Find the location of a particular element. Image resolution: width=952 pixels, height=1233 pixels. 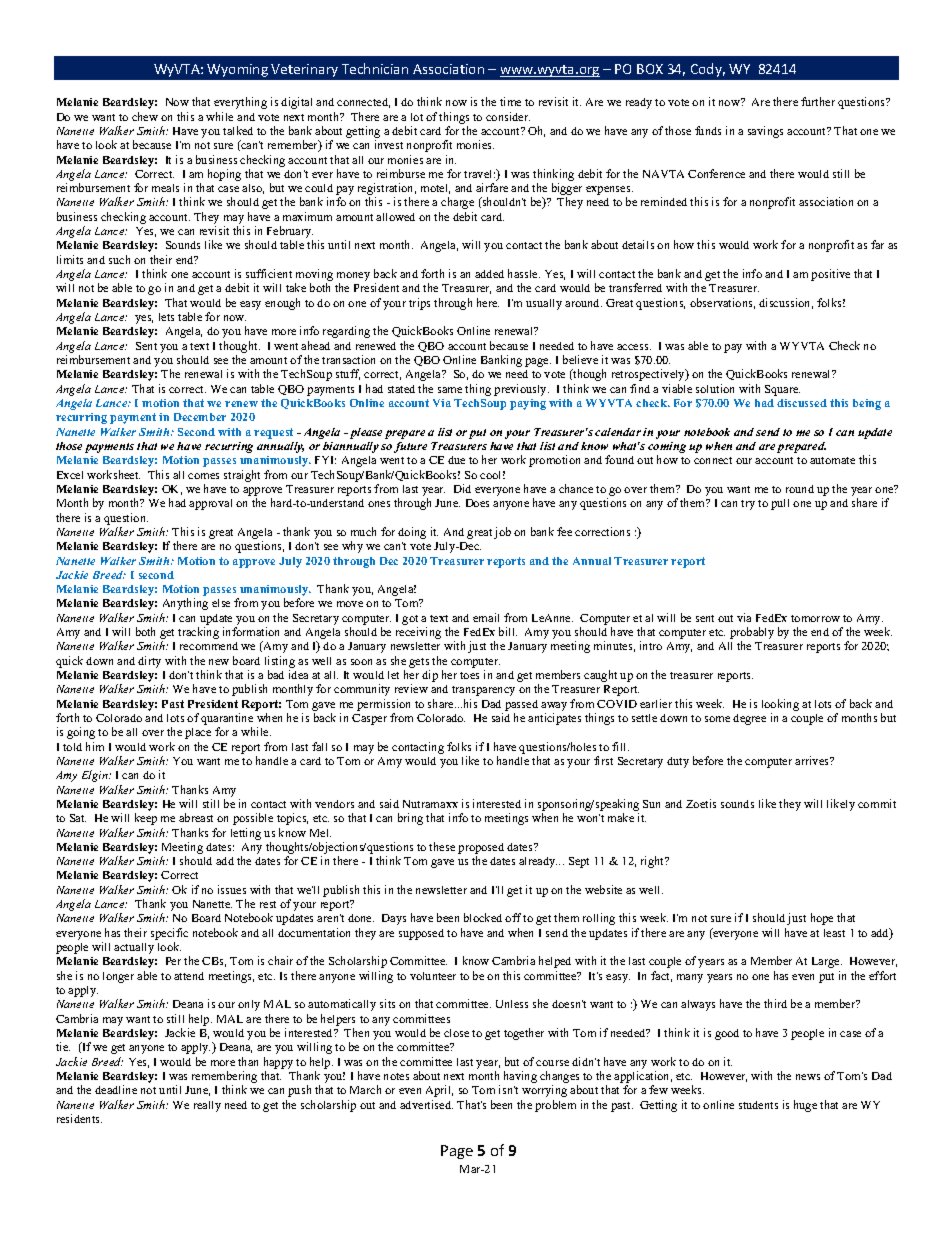

place is located at coordinates (198, 733).
